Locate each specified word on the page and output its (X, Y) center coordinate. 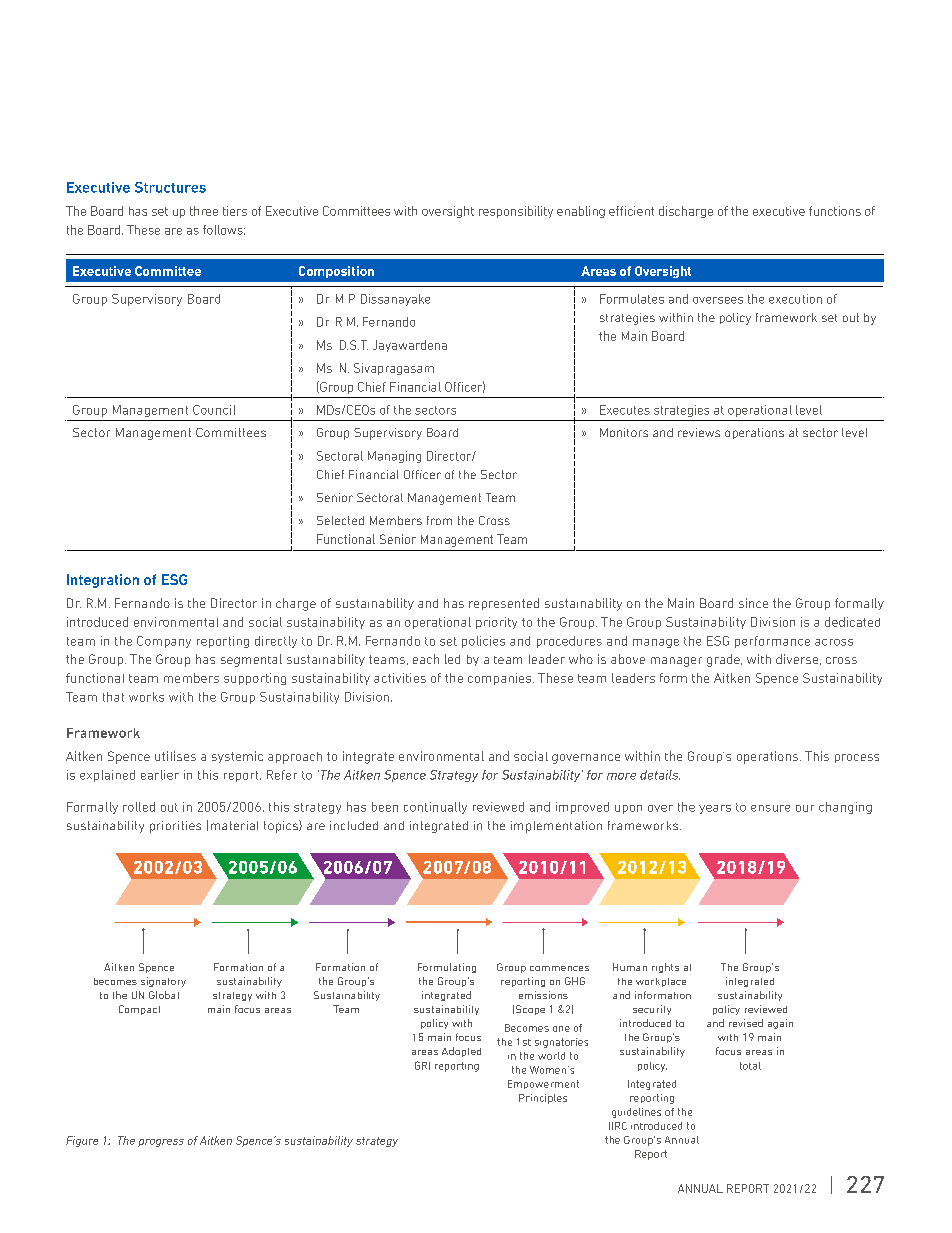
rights (665, 968)
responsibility (516, 212)
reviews (699, 432)
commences (559, 968)
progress (161, 1143)
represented (504, 604)
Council (214, 410)
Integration (103, 581)
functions (835, 211)
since (753, 603)
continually (435, 808)
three (204, 211)
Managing (394, 457)
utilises (175, 756)
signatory (163, 982)
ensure (770, 808)
